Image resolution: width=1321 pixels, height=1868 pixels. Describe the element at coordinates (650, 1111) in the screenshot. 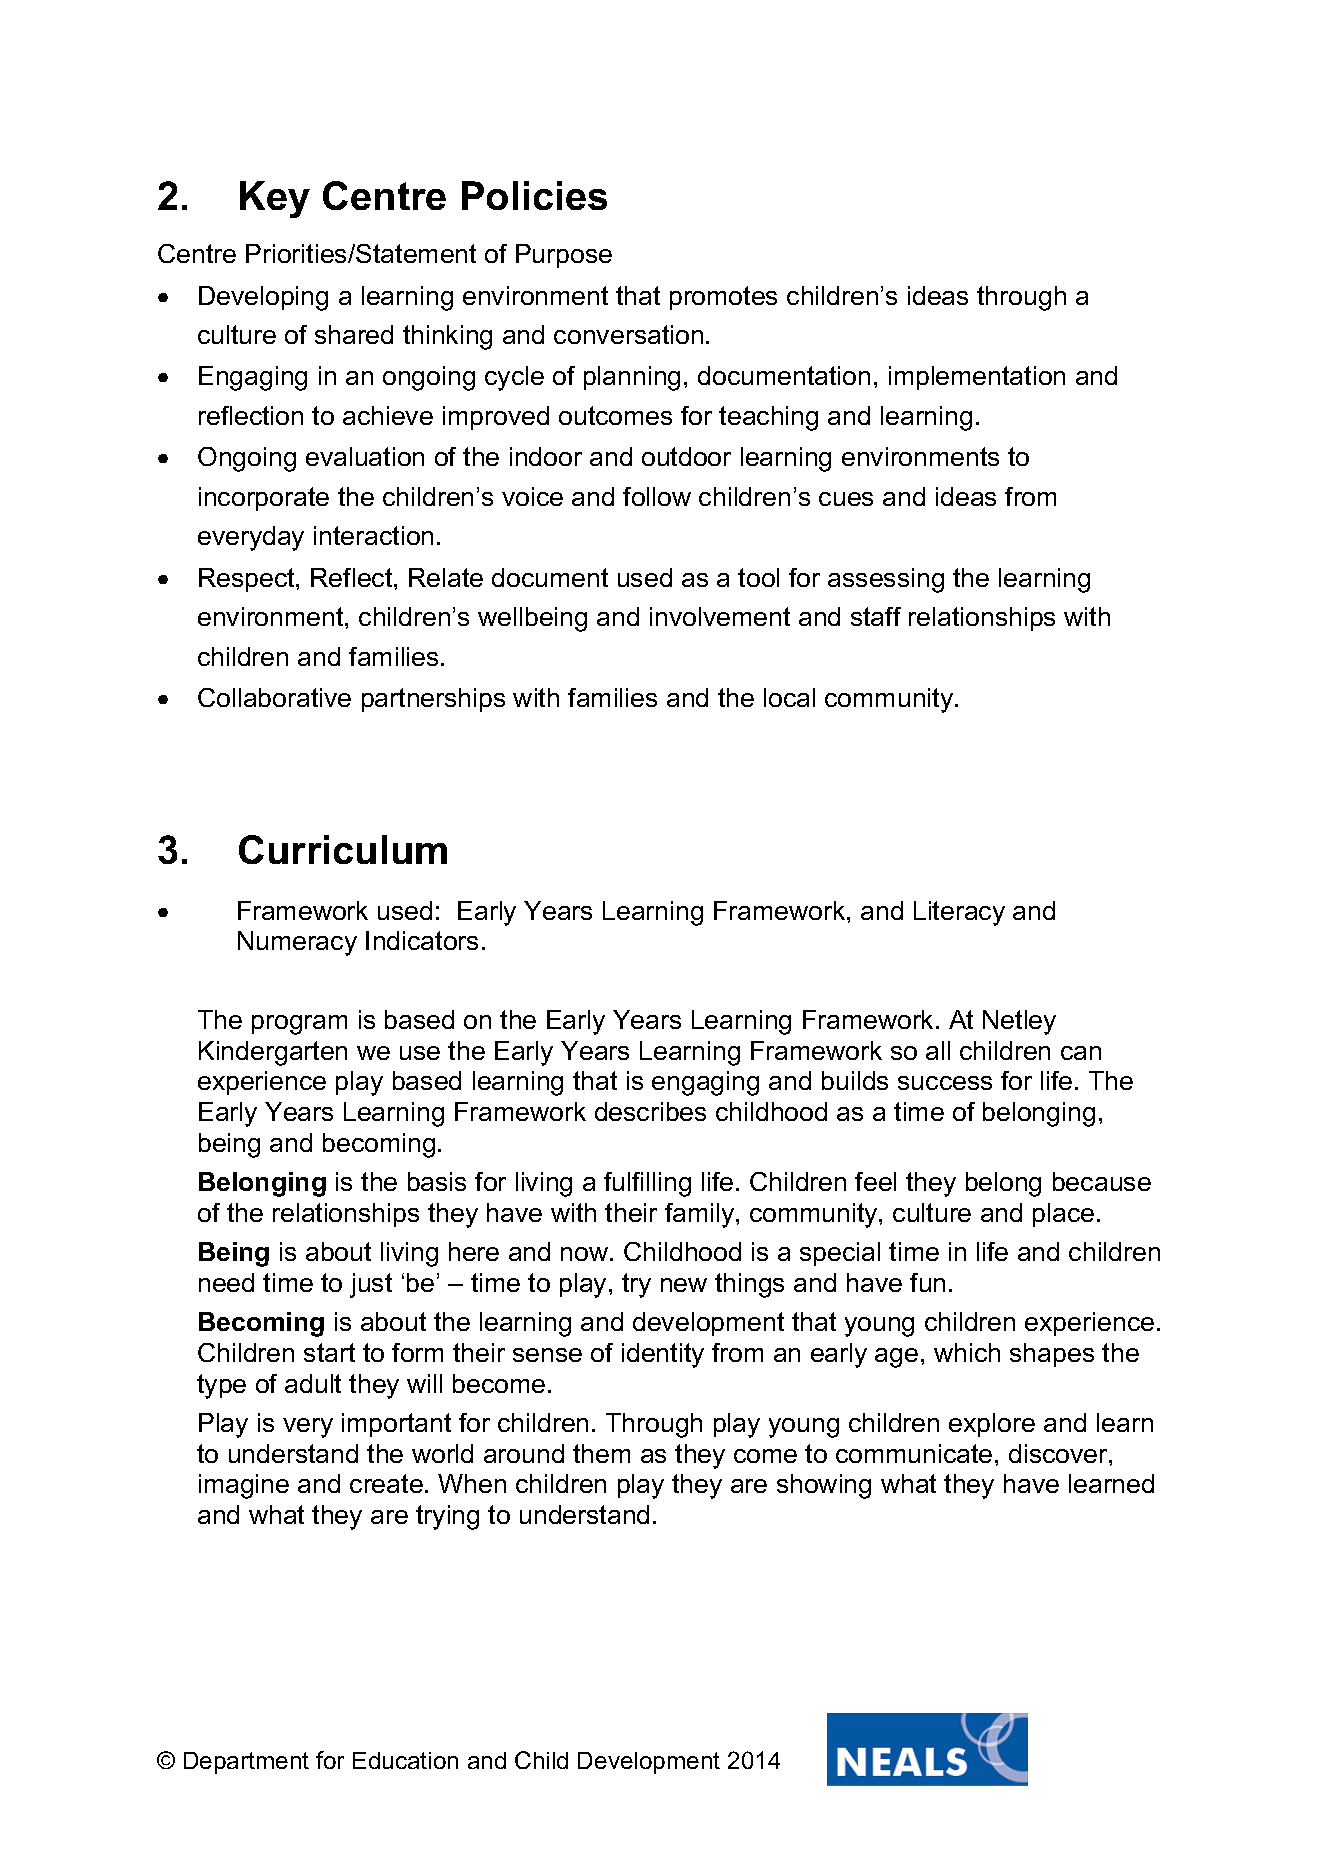

I see `describes` at that location.
